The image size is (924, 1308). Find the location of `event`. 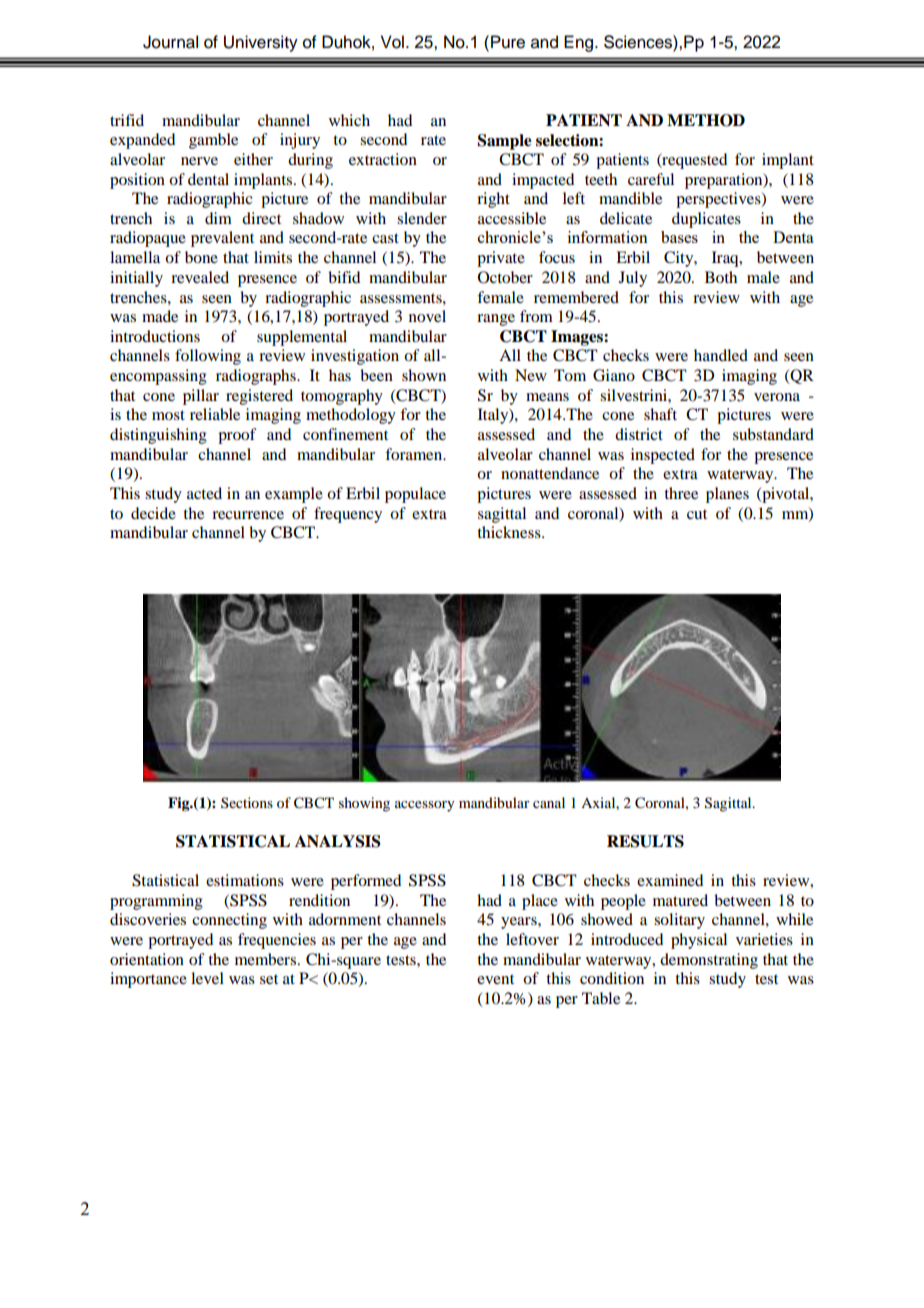

event is located at coordinates (495, 979).
